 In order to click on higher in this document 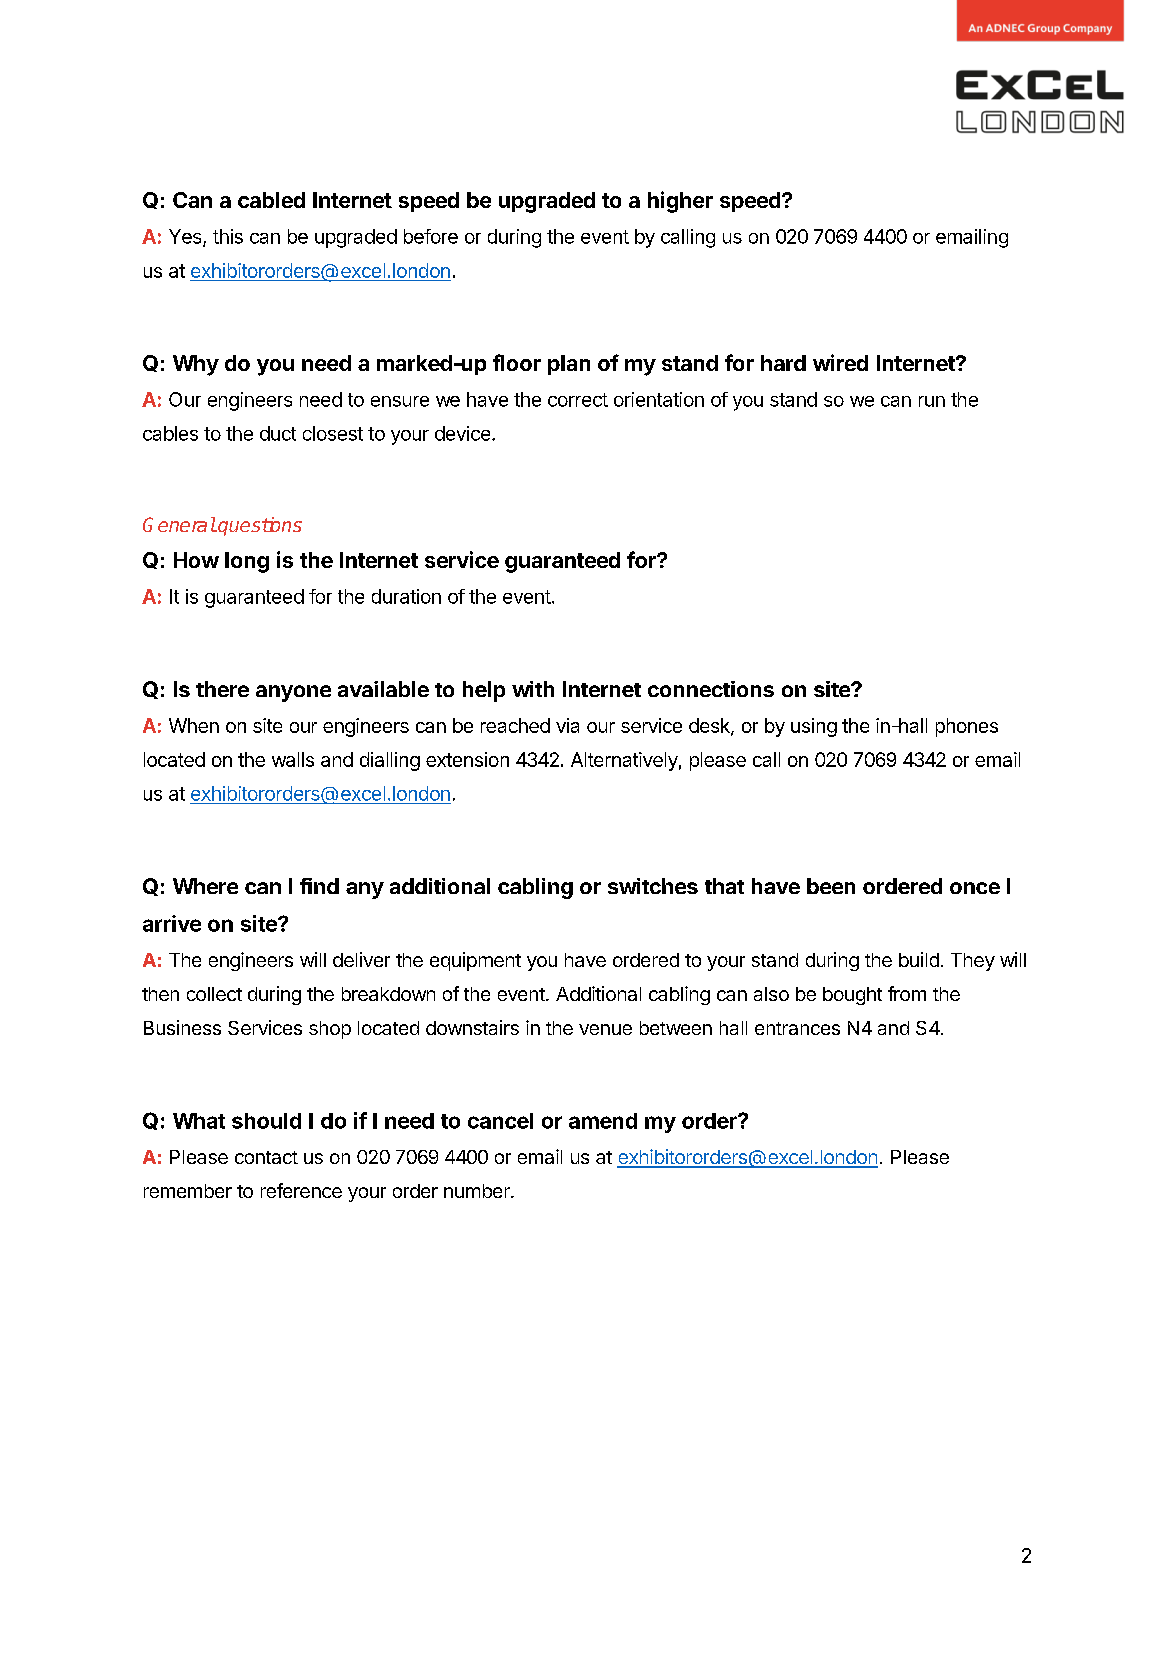, I will do `click(680, 202)`.
